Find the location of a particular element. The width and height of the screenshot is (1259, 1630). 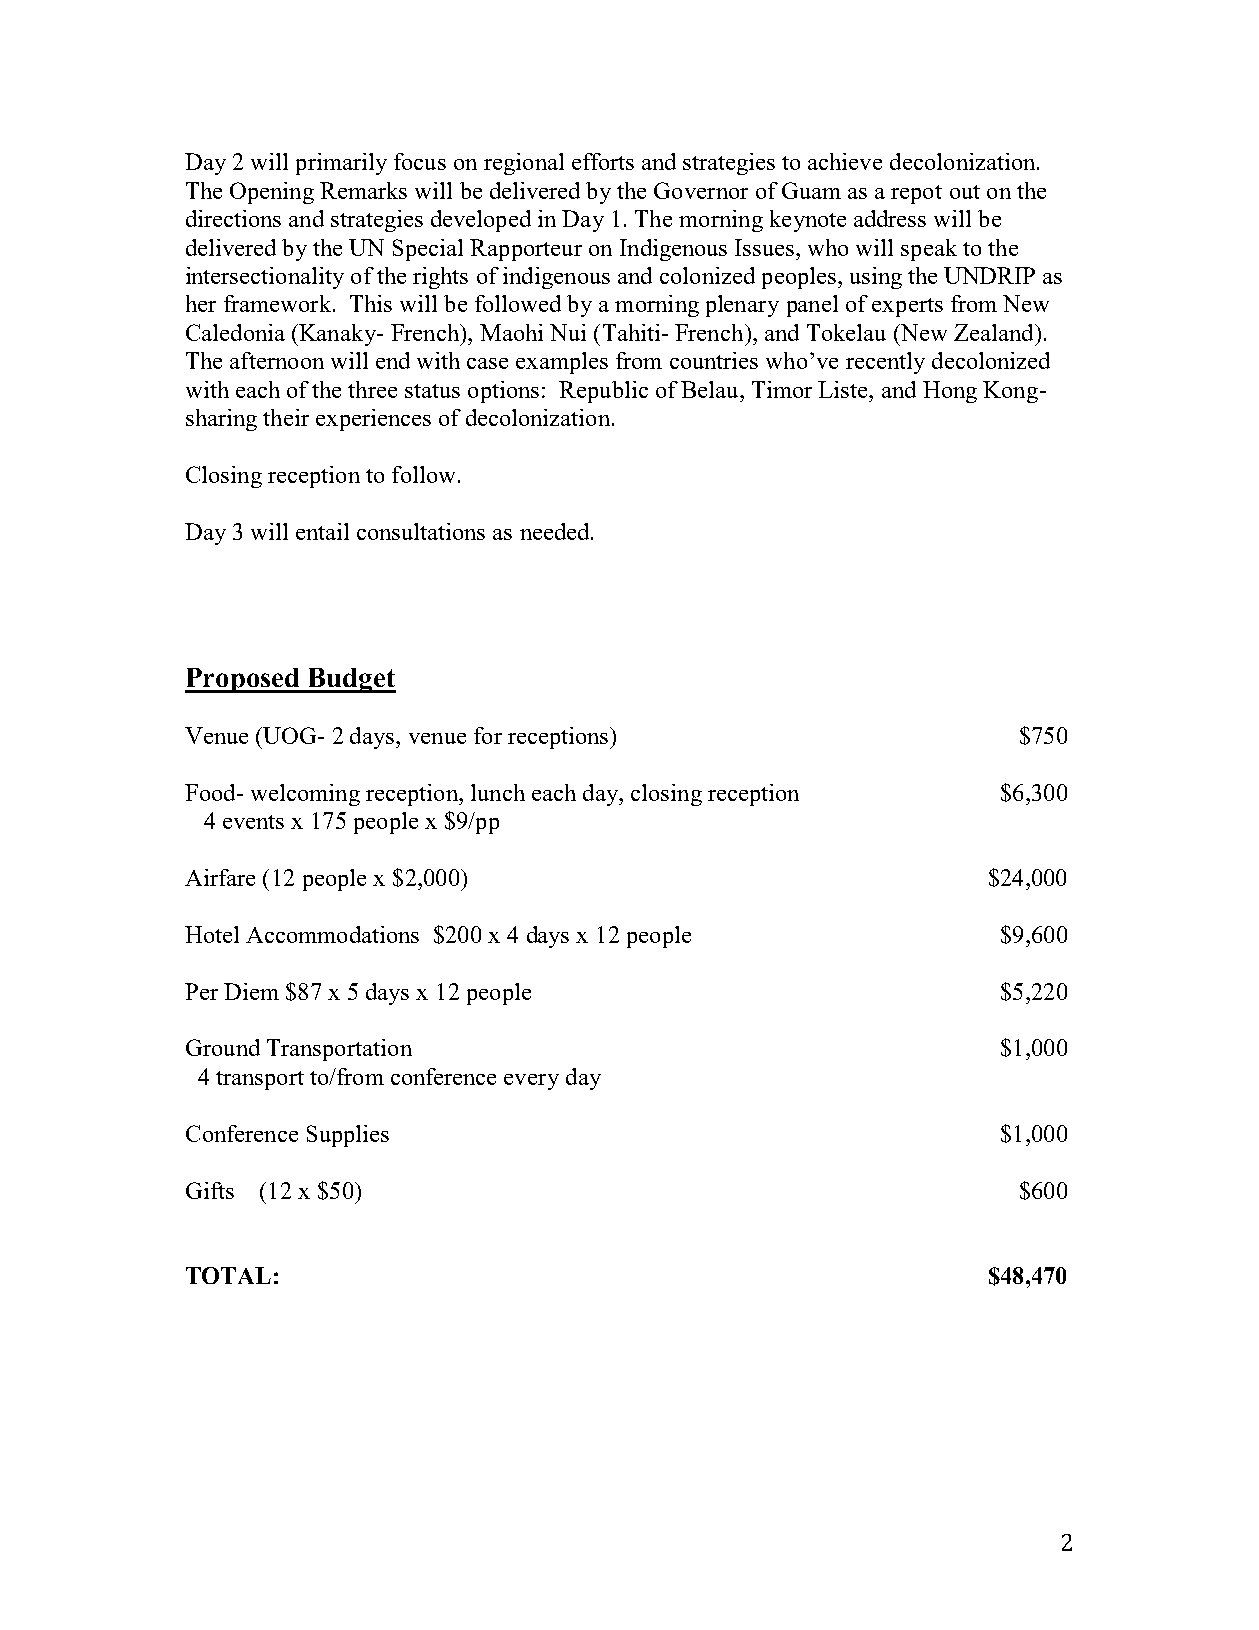

needed is located at coordinates (556, 531).
